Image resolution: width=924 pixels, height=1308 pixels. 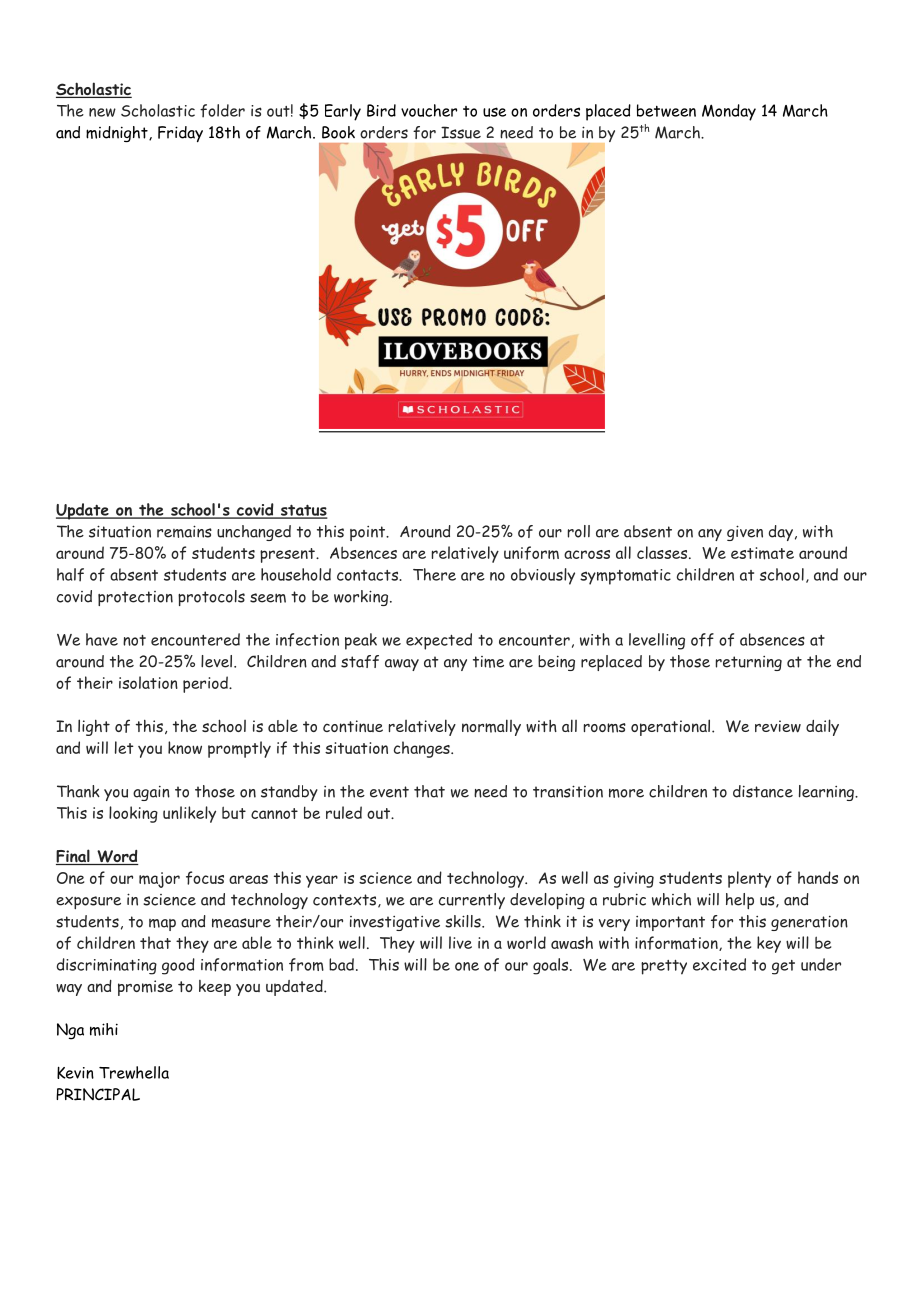 What do you see at coordinates (729, 112) in the document?
I see `Monday` at bounding box center [729, 112].
